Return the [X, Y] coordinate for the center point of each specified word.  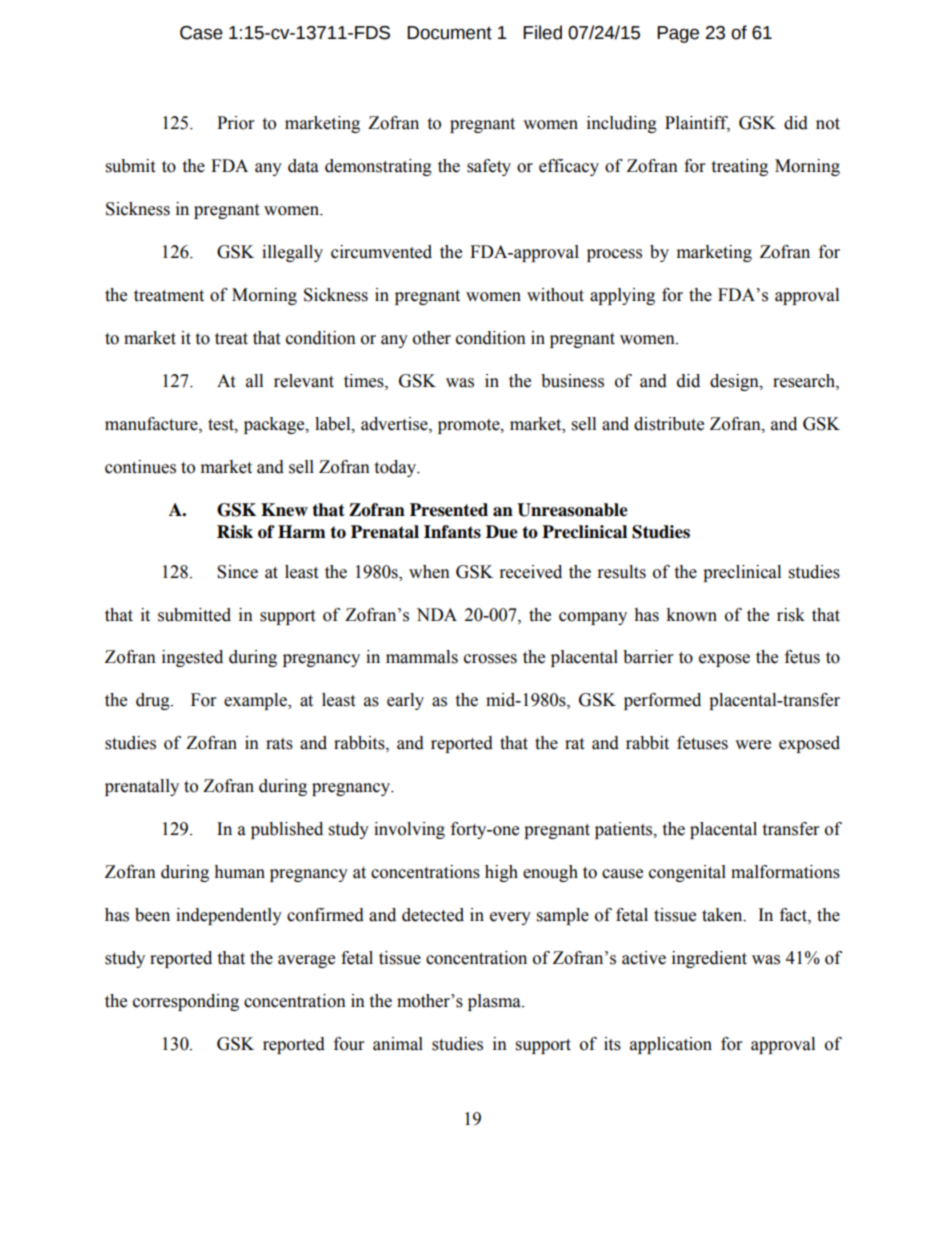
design [735, 382]
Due [502, 532]
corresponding [186, 1002]
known [691, 615]
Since [237, 572]
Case [201, 33]
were [753, 745]
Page [678, 34]
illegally [292, 253]
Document [449, 33]
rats [279, 744]
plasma [495, 1002]
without [555, 295]
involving [409, 830]
